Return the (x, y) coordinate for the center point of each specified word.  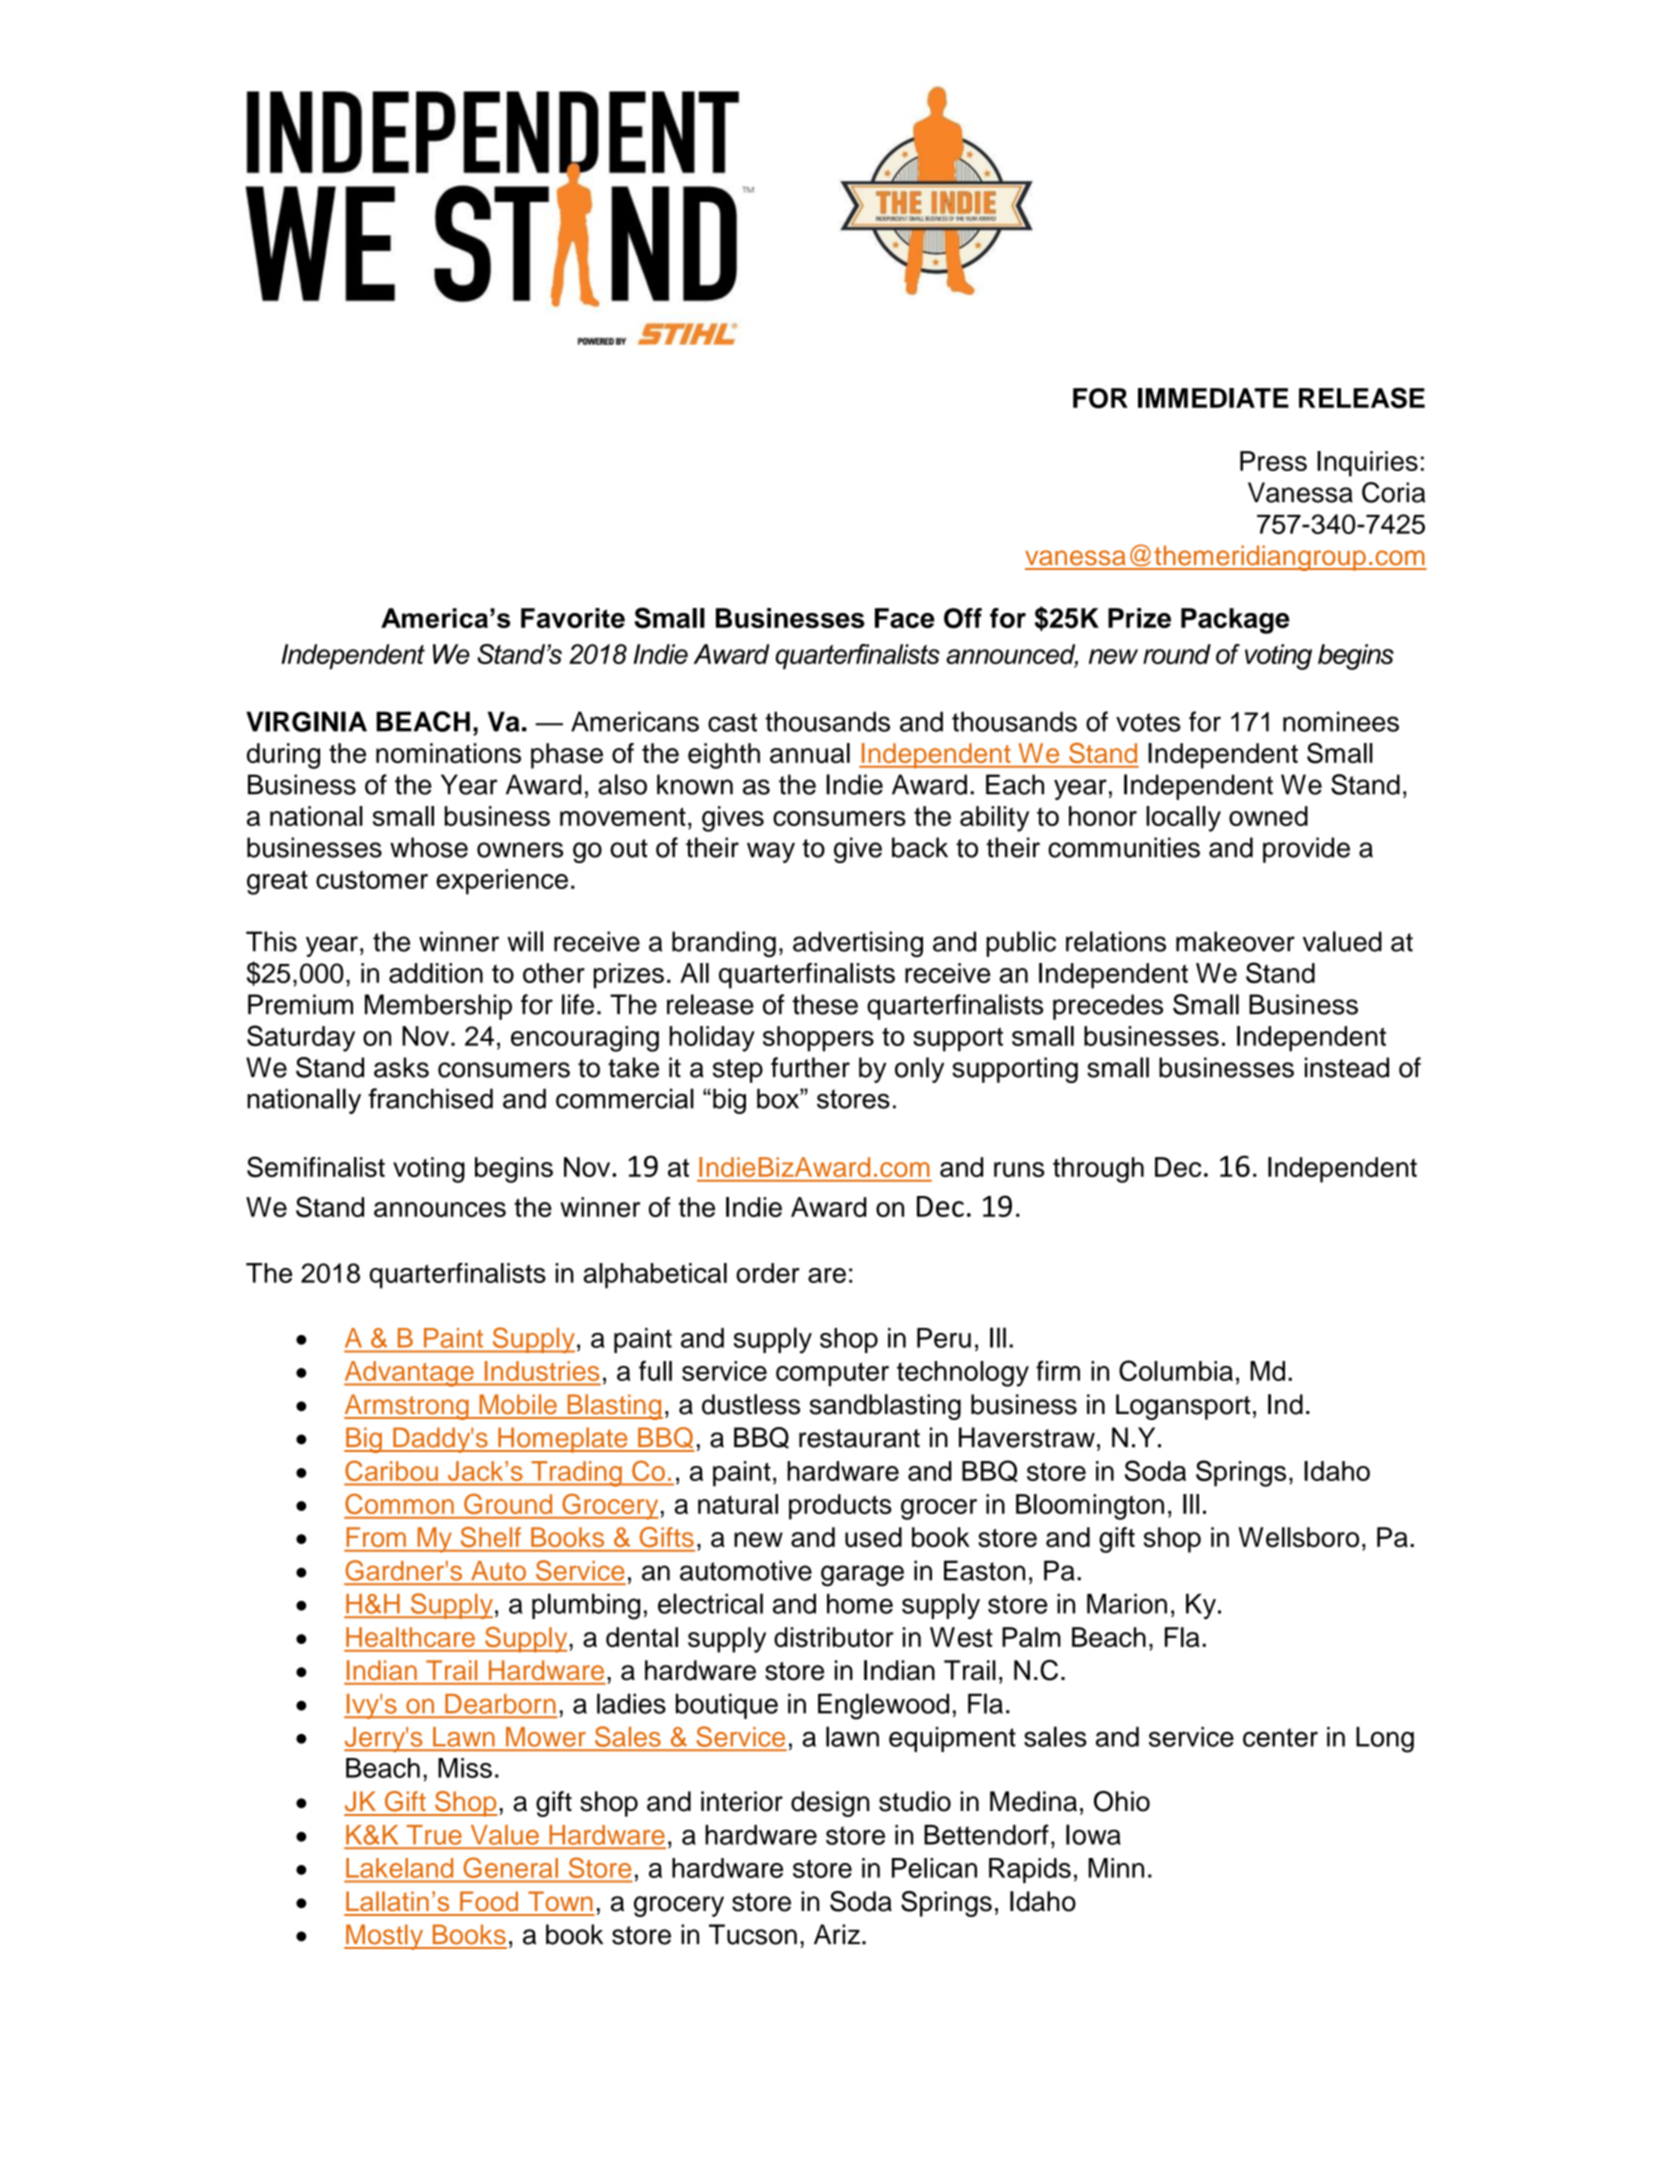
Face (905, 618)
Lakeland (399, 1868)
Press (1273, 461)
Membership (438, 1007)
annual (810, 753)
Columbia (1176, 1370)
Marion (1127, 1604)
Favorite (573, 618)
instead (1347, 1067)
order (768, 1273)
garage (862, 1576)
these (825, 1004)
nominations (448, 753)
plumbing (586, 1606)
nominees (1341, 721)
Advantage (410, 1374)
